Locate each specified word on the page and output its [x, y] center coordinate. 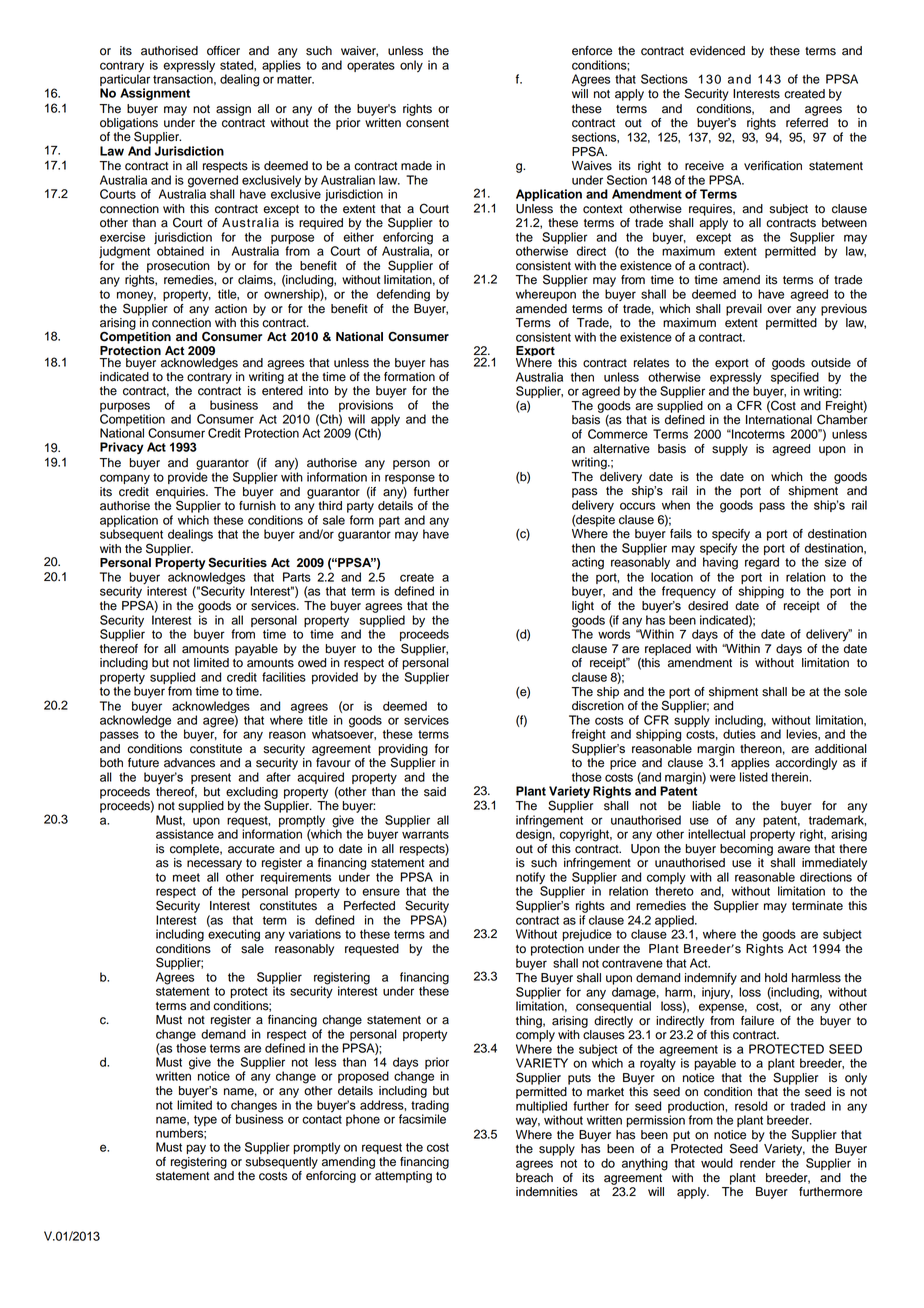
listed [754, 777]
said [435, 792]
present [211, 778]
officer [223, 51]
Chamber [842, 418]
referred [807, 121]
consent [427, 123]
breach [534, 1176]
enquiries [181, 494]
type [205, 1121]
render [758, 1163]
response [410, 479]
